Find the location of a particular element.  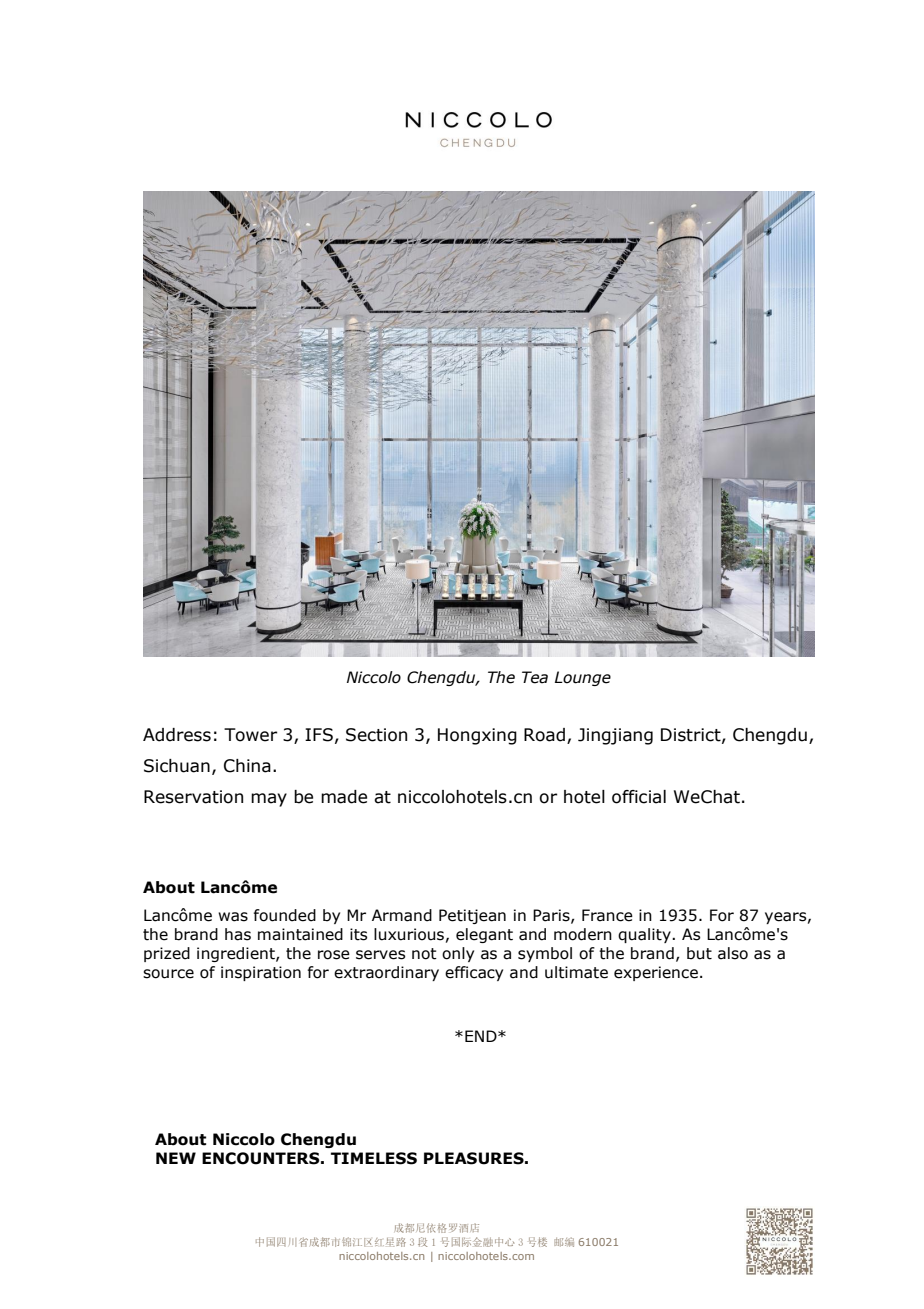

ultimate is located at coordinates (576, 972).
